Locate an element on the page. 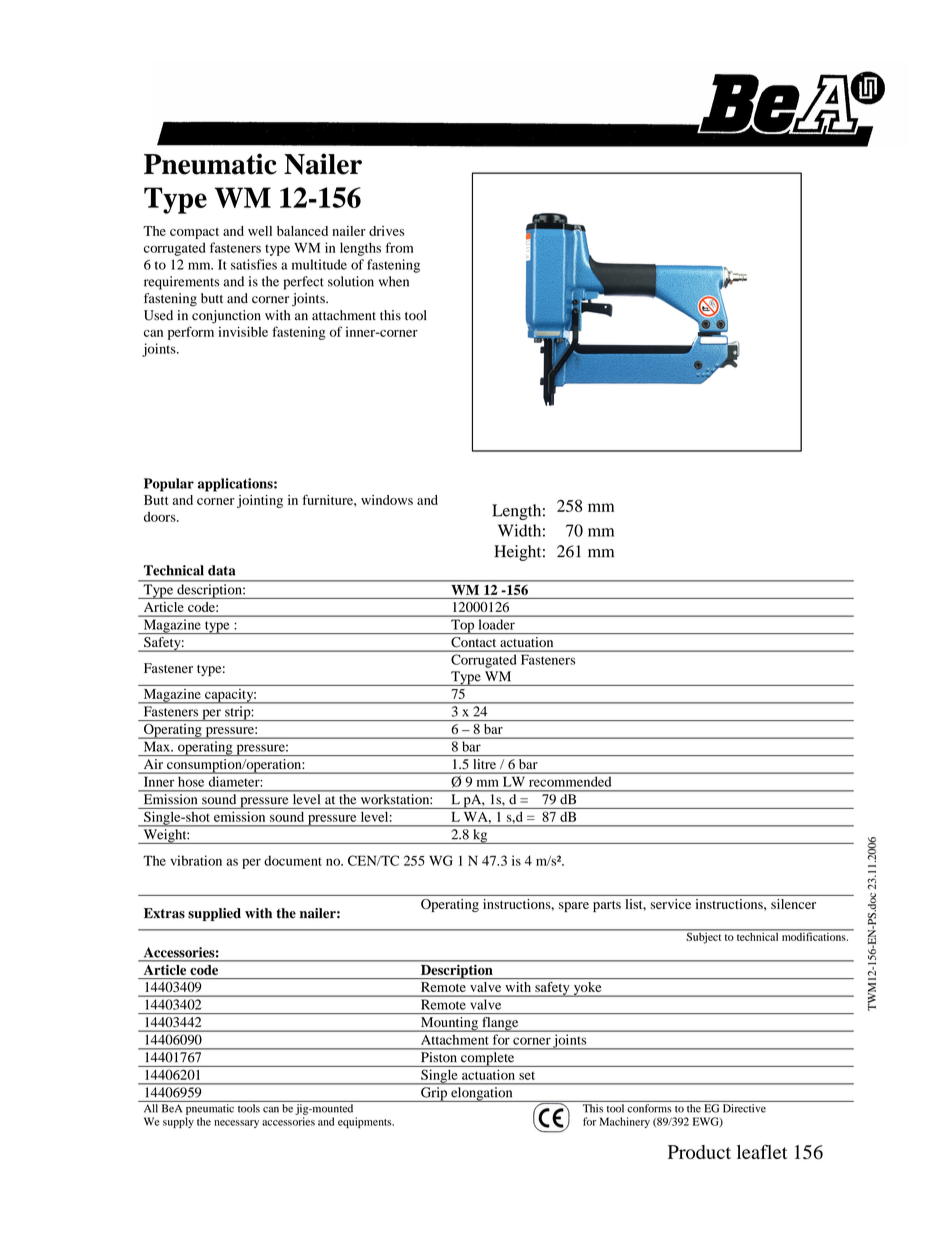  Subject is located at coordinates (704, 937).
